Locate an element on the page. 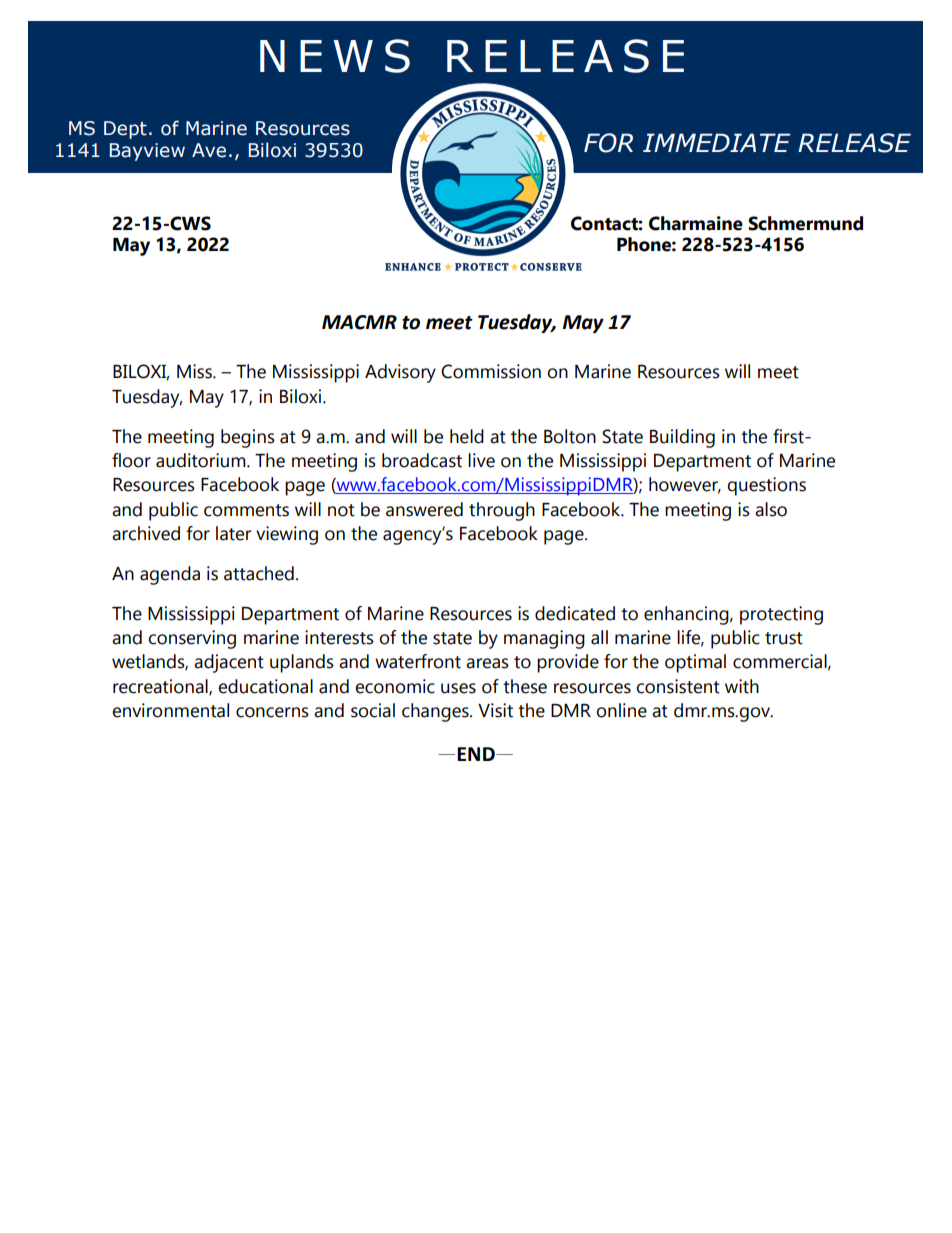 The width and height of the page is (952, 1233). Ave is located at coordinates (209, 150).
